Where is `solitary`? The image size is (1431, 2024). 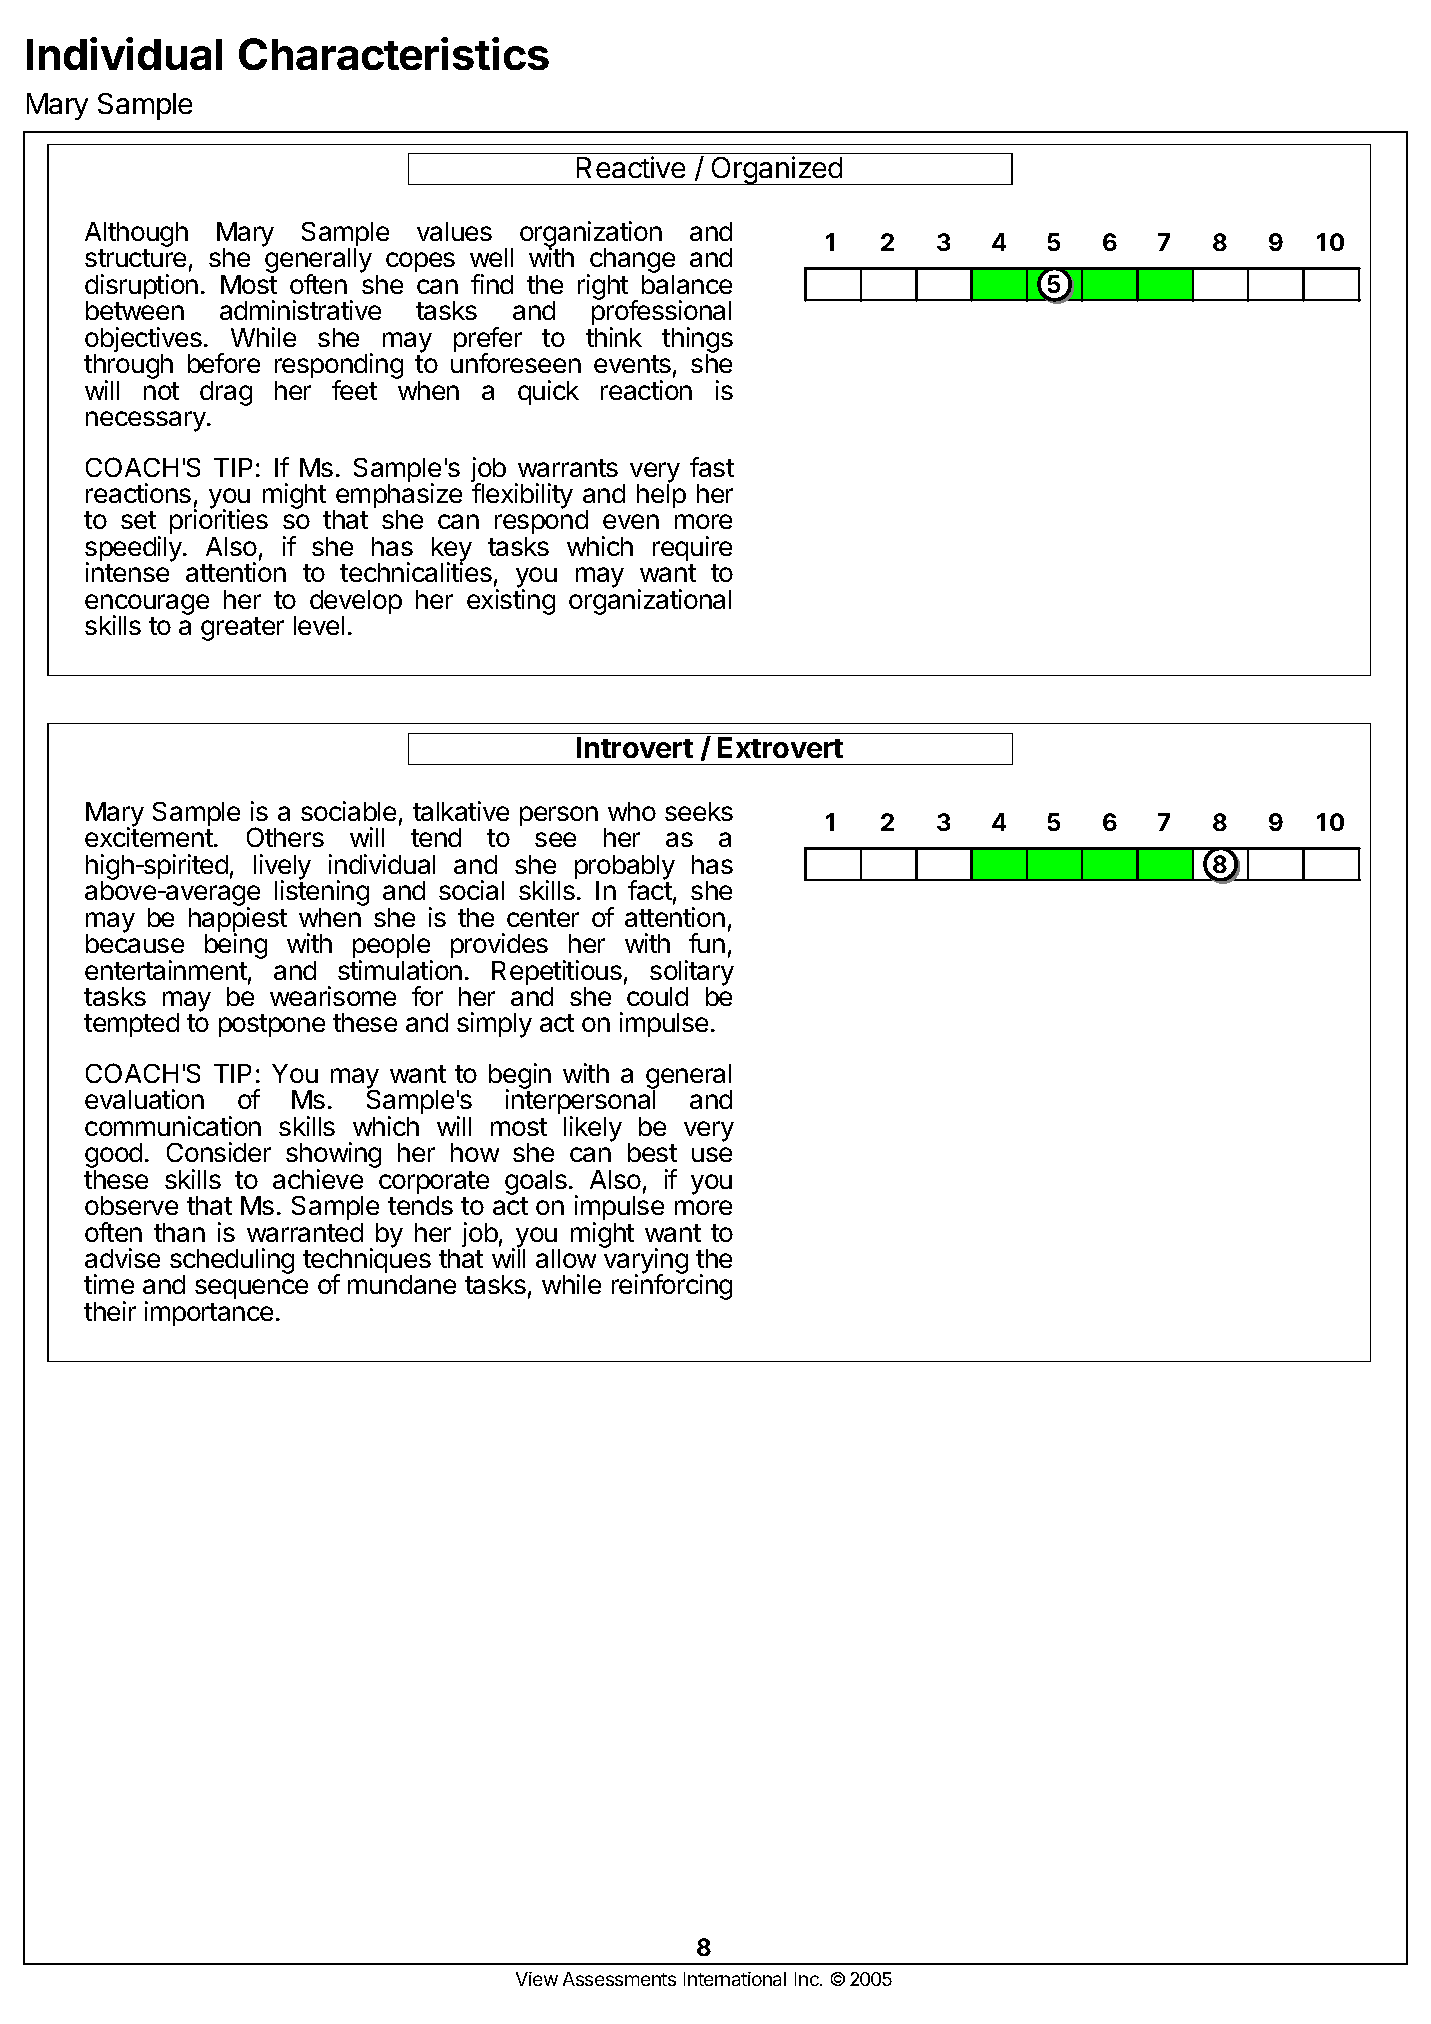 solitary is located at coordinates (692, 974).
